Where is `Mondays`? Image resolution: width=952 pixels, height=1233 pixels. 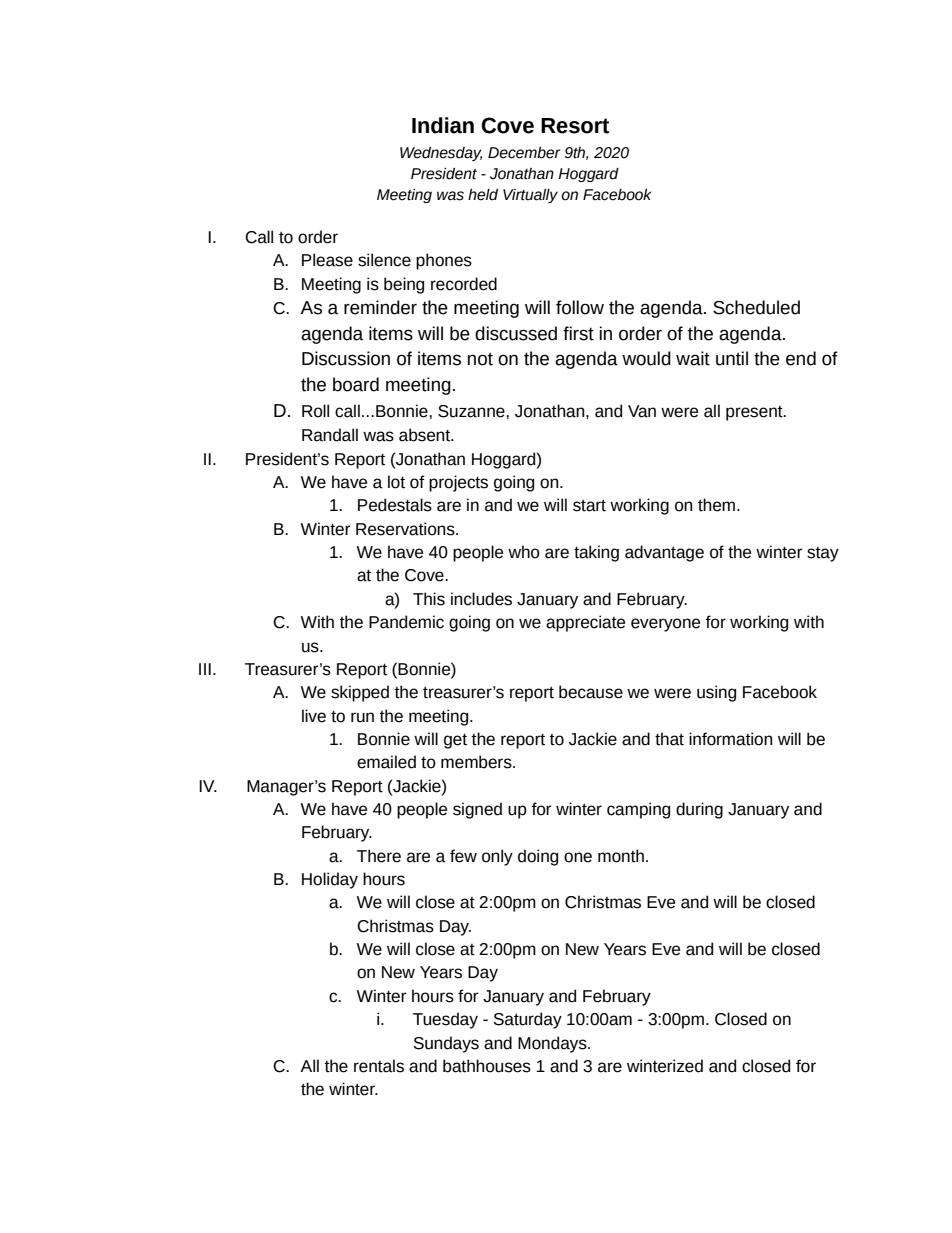 Mondays is located at coordinates (553, 1044).
